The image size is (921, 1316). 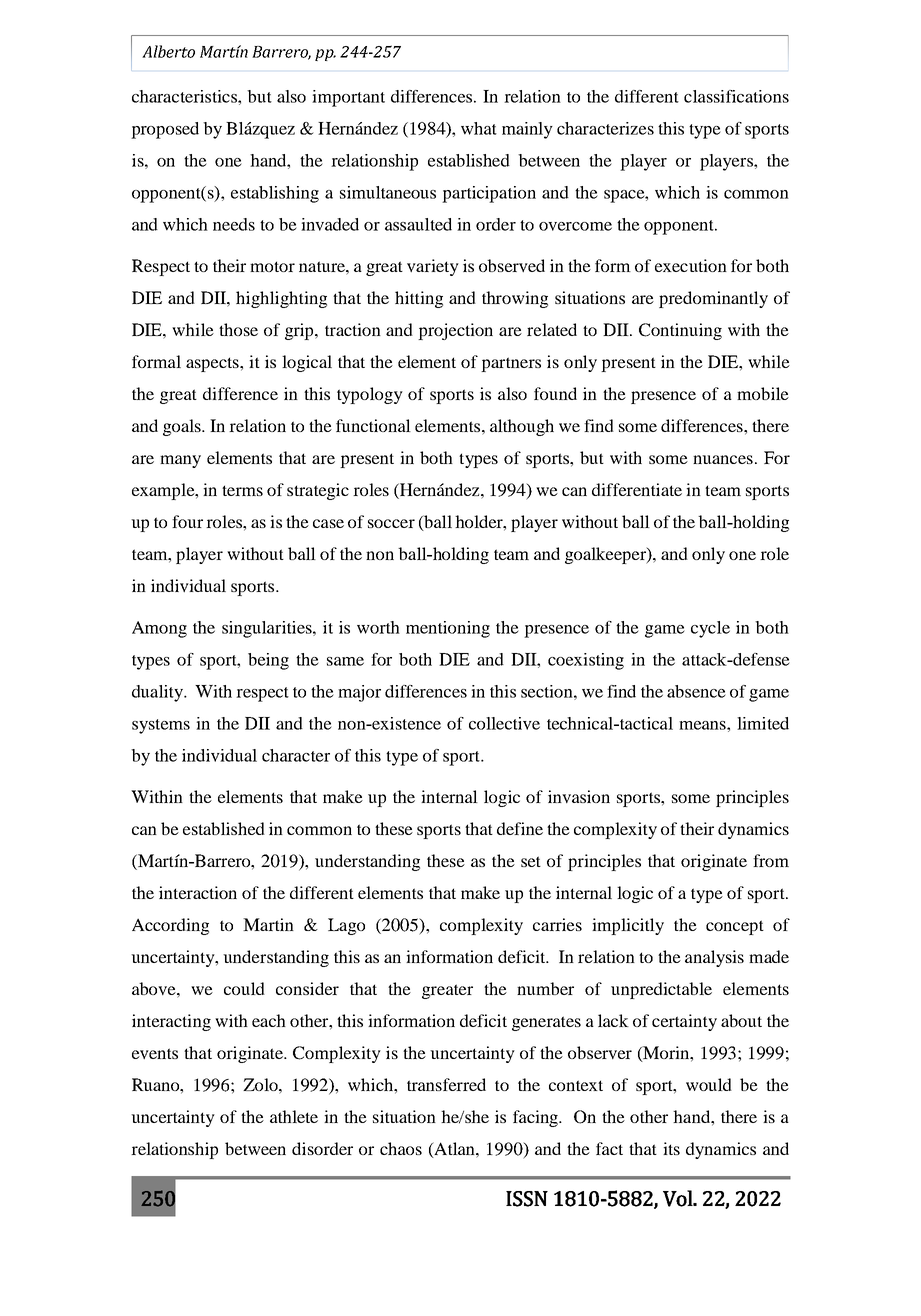 What do you see at coordinates (479, 128) in the screenshot?
I see `what` at bounding box center [479, 128].
